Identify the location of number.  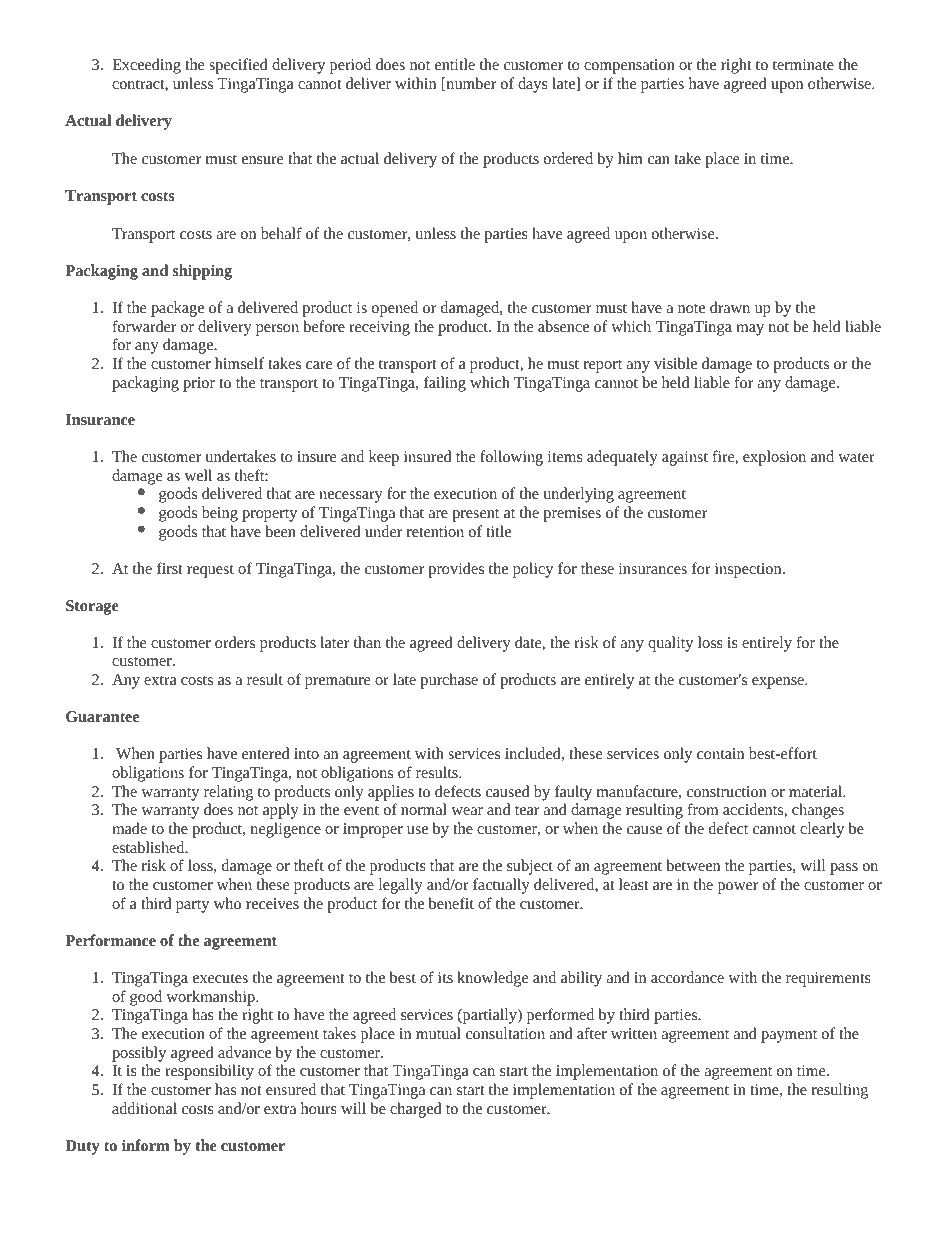
(470, 84).
